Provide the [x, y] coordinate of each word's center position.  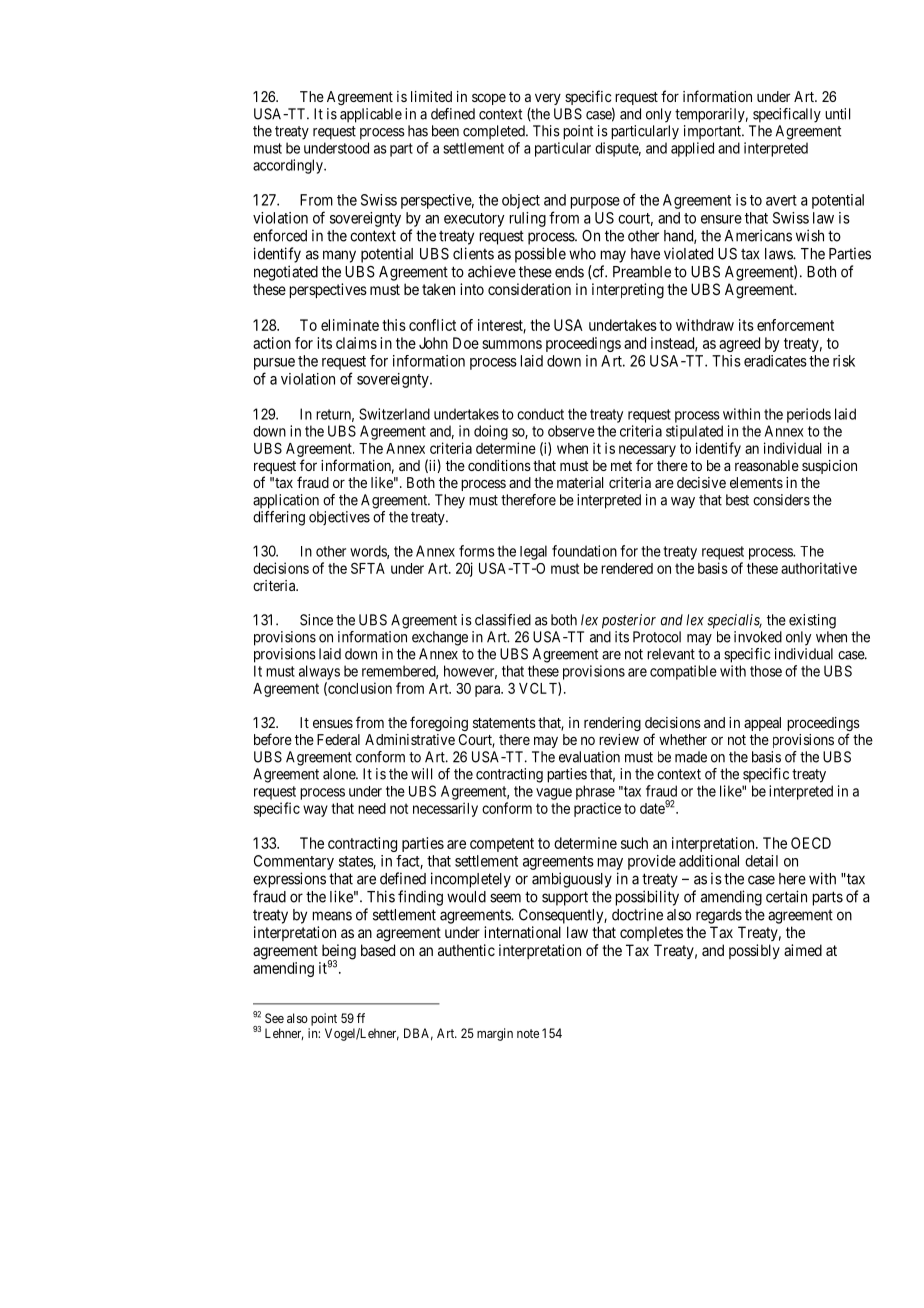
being [339, 953]
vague [554, 794]
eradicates [775, 361]
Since [316, 620]
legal [533, 552]
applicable [371, 115]
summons [512, 344]
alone [340, 774]
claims [356, 343]
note [528, 1033]
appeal [762, 724]
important [713, 132]
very [548, 99]
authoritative [819, 568]
